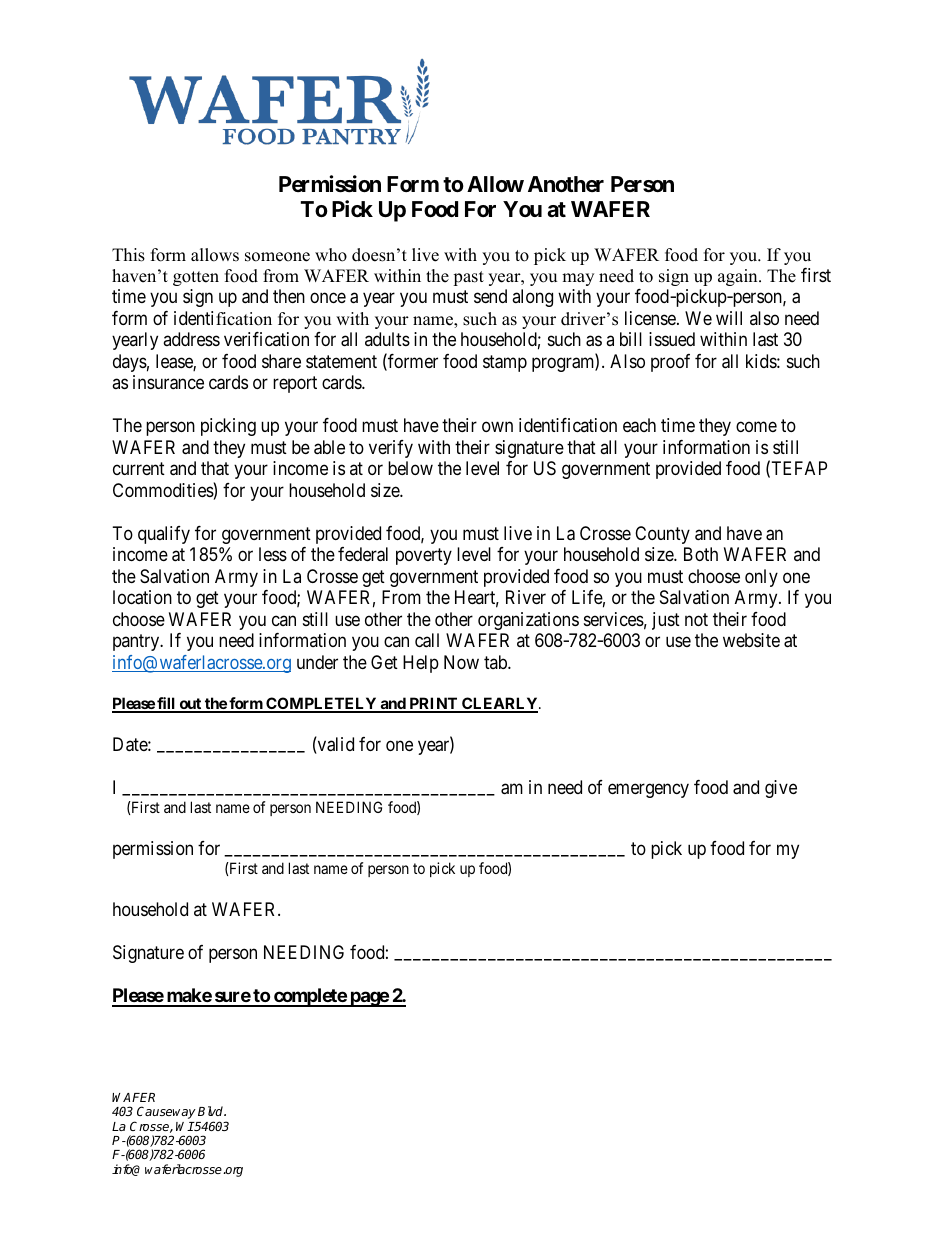 The width and height of the screenshot is (952, 1233). What do you see at coordinates (781, 789) in the screenshot?
I see `give` at bounding box center [781, 789].
